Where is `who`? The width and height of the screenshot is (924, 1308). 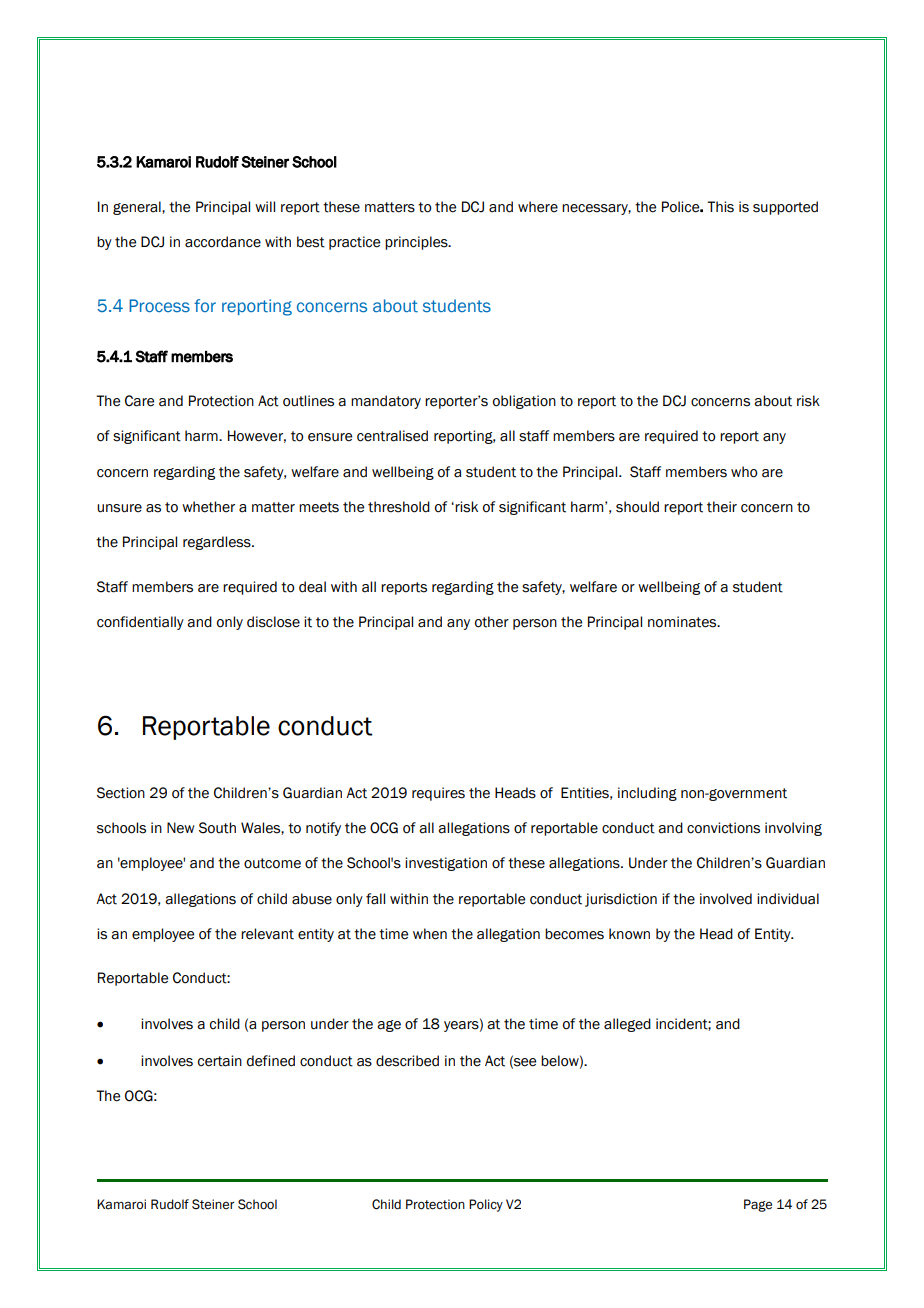
who is located at coordinates (744, 472).
